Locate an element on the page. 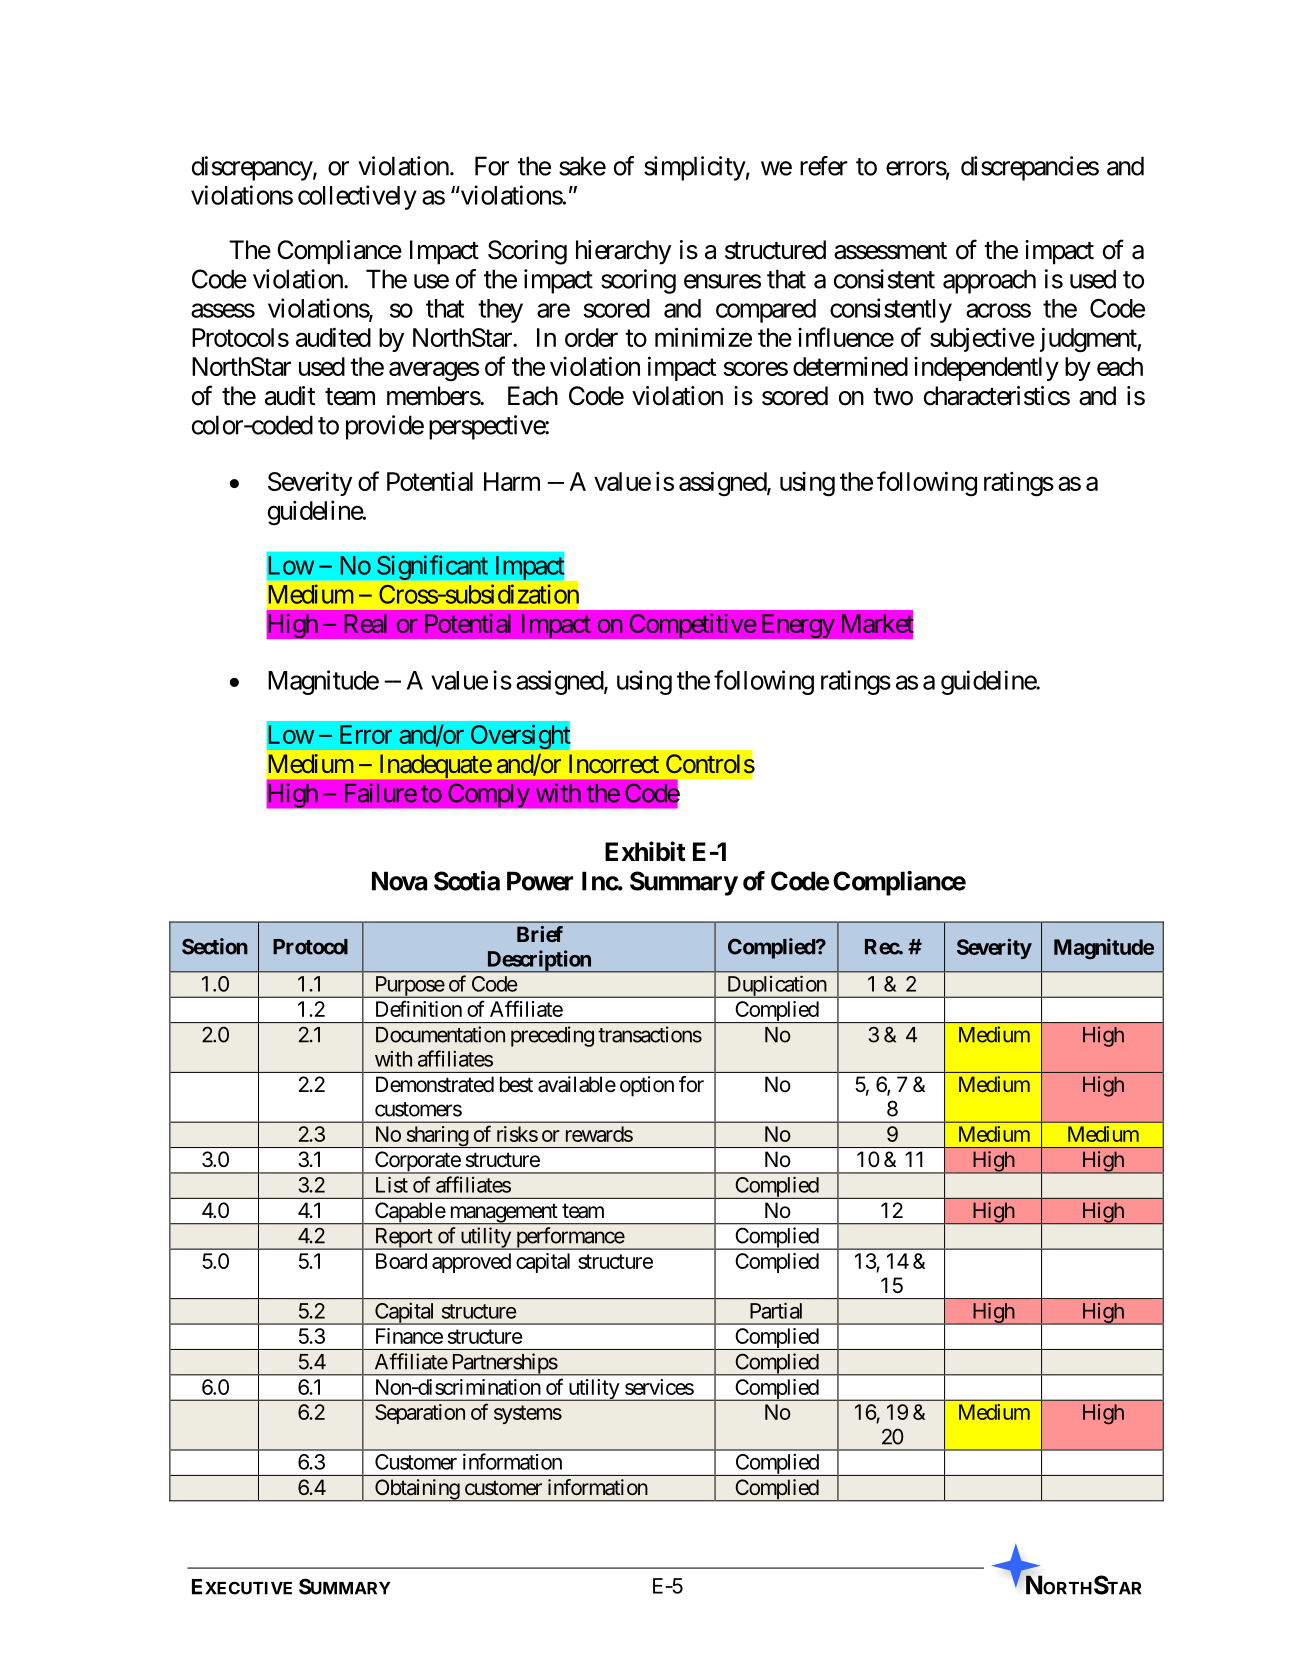 The width and height of the page is (1295, 1676). option is located at coordinates (647, 1086).
